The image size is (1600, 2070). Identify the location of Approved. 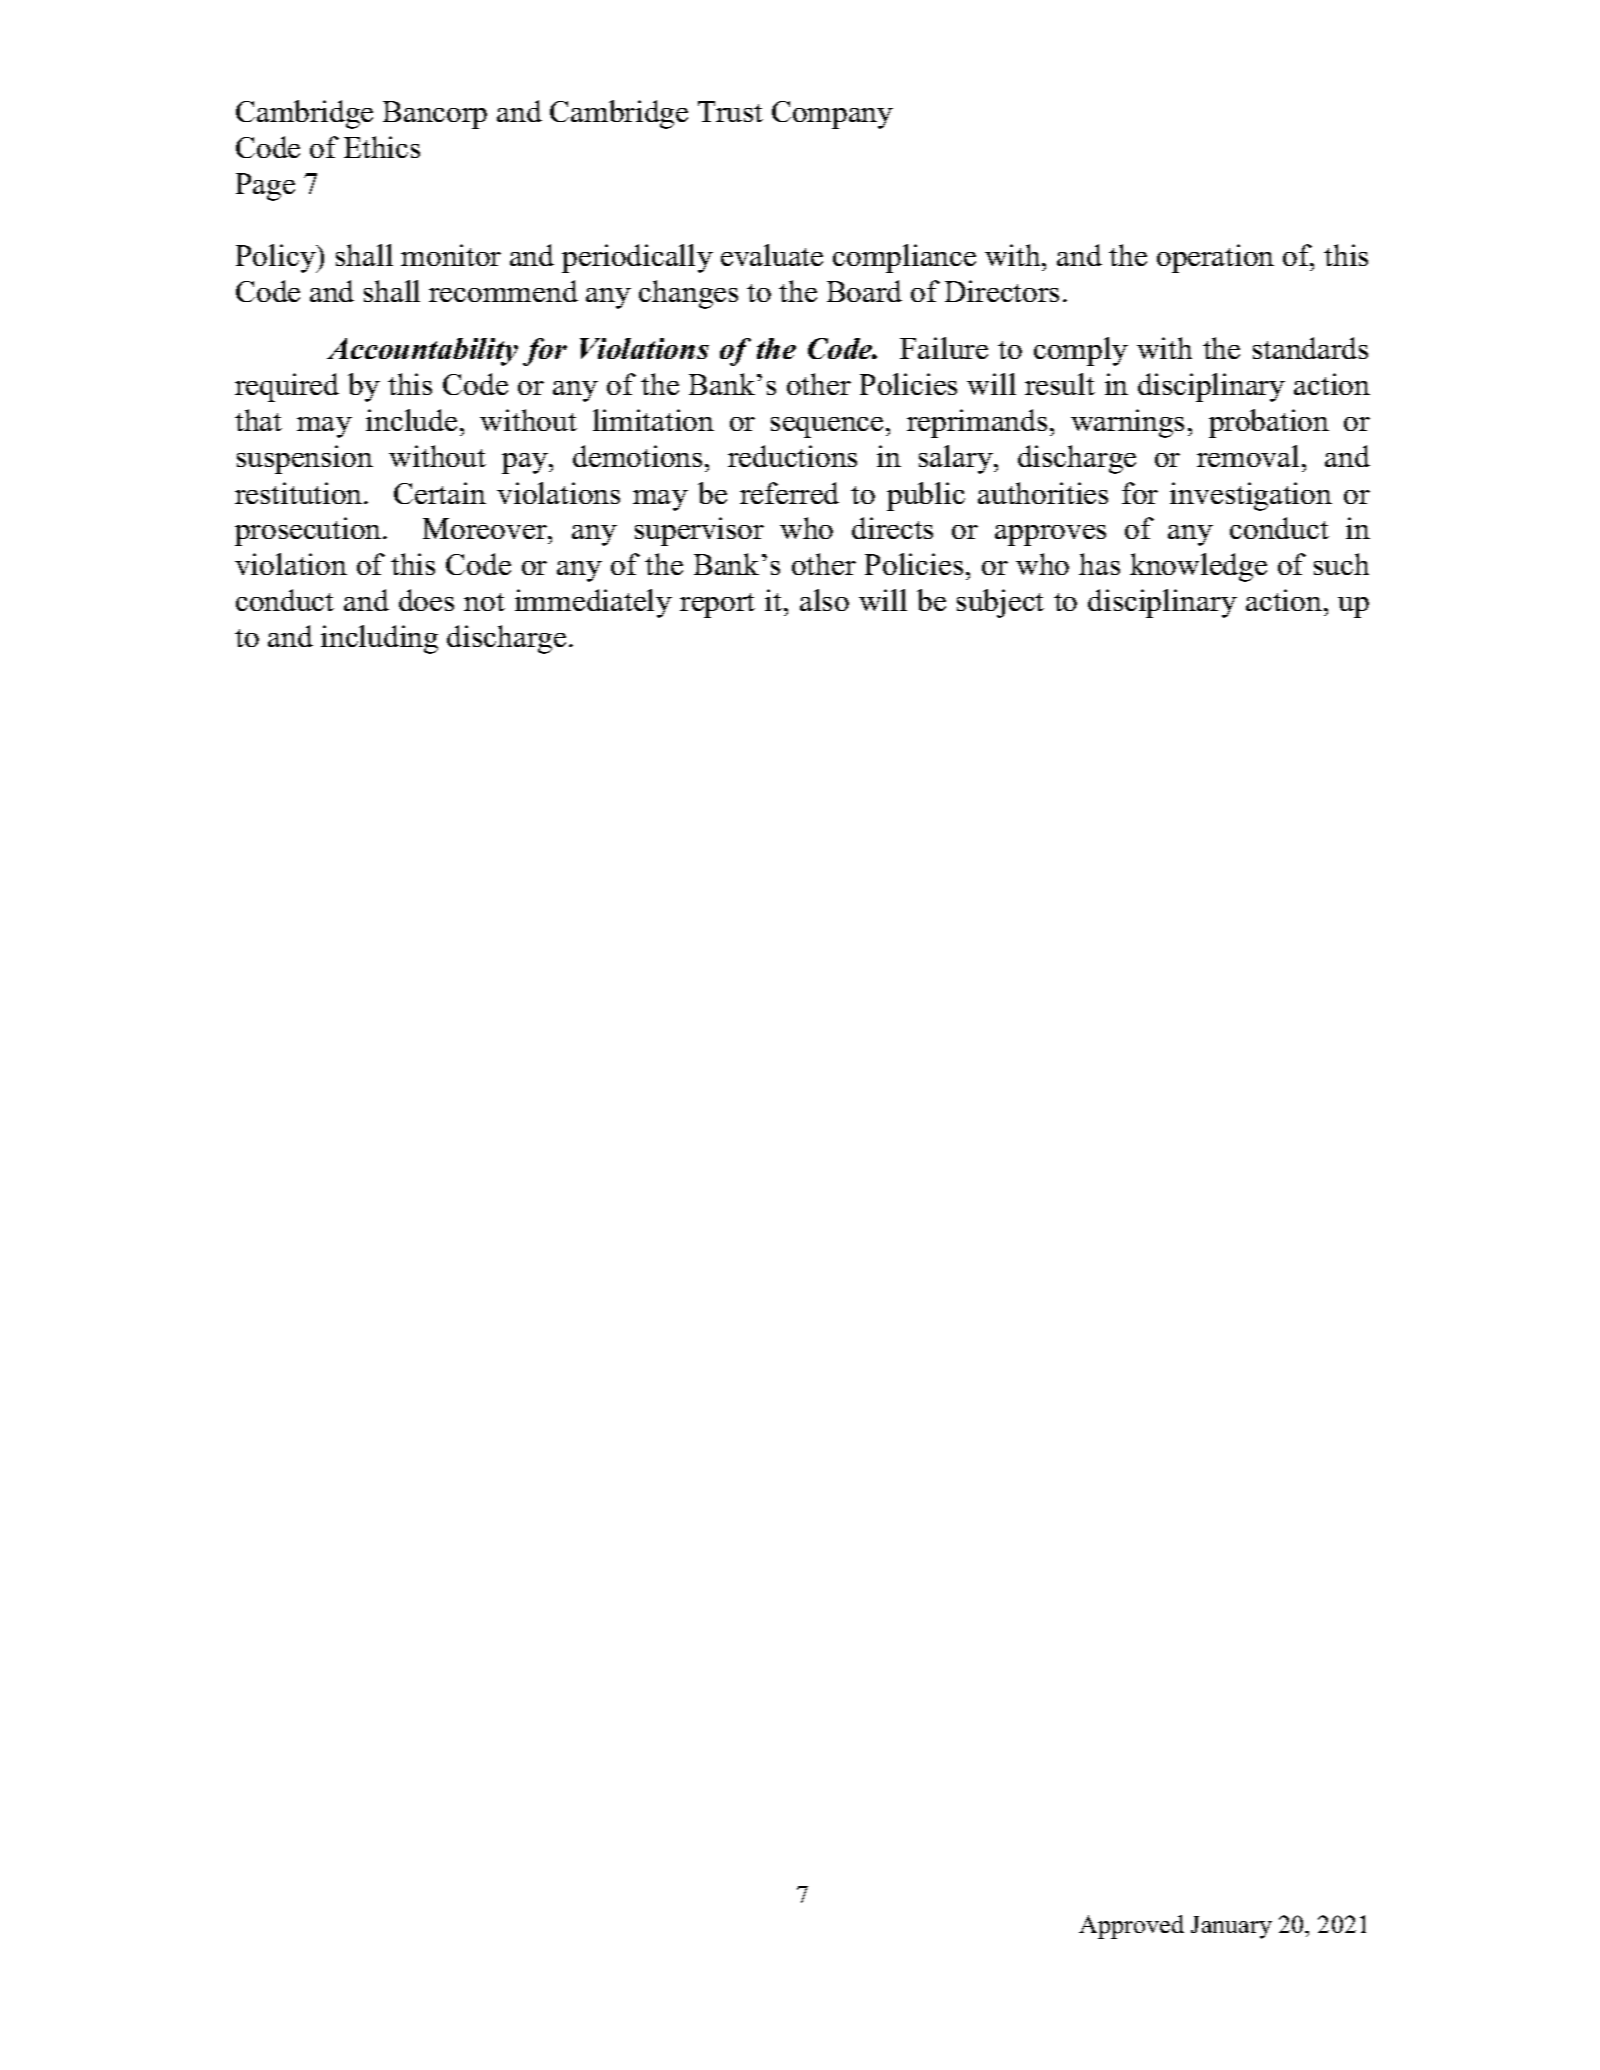
(1131, 1927).
